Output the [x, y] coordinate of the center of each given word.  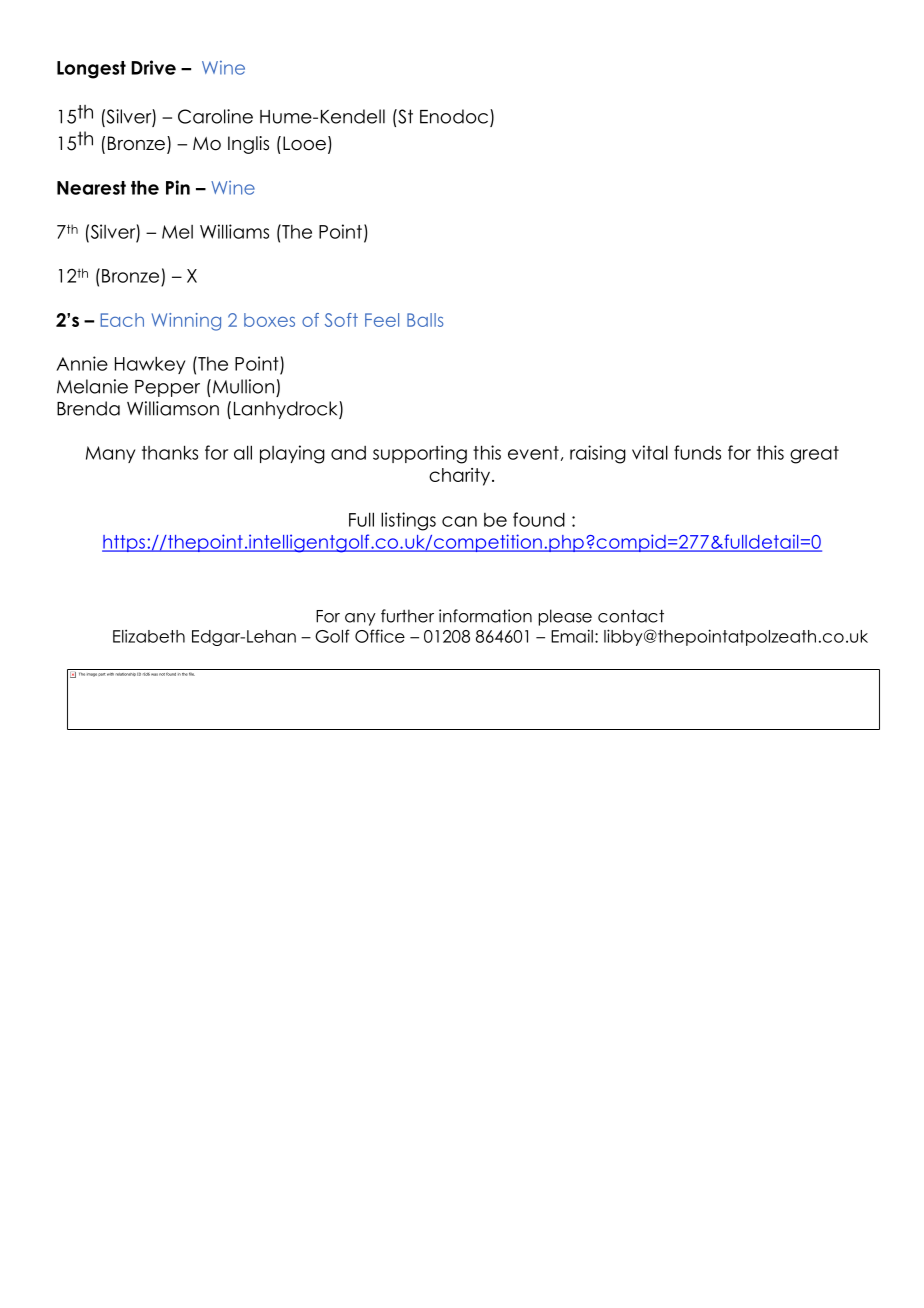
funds [697, 452]
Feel [382, 320]
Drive [153, 67]
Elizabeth [149, 636]
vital [650, 452]
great [814, 455]
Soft [341, 320]
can [459, 521]
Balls [425, 320]
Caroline [215, 116]
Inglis [248, 145]
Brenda [88, 408]
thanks [170, 452]
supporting [420, 454]
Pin [178, 187]
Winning [186, 322]
